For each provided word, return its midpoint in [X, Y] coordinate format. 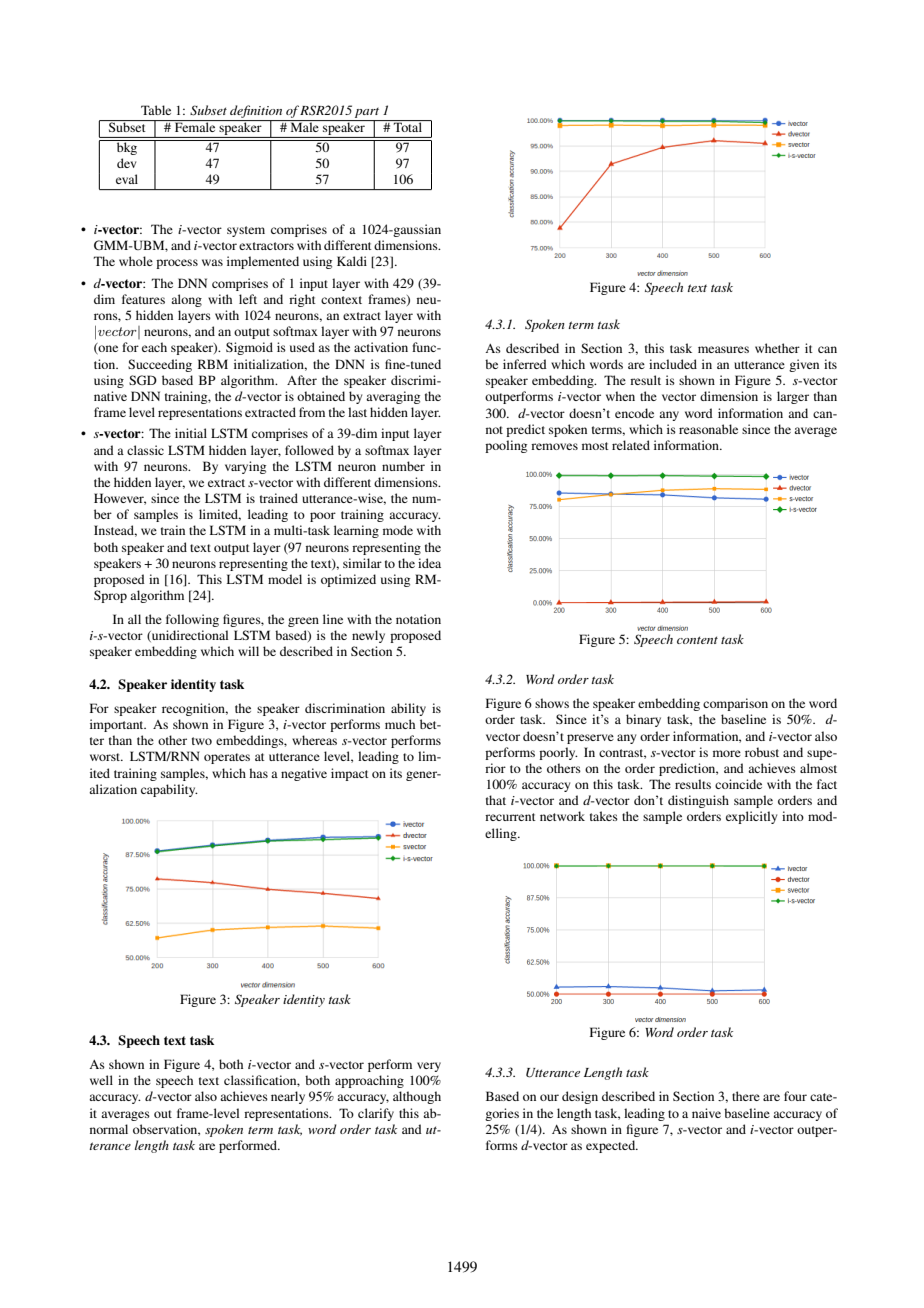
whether [777, 348]
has [258, 773]
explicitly [751, 817]
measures [723, 349]
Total [408, 126]
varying [245, 467]
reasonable [708, 429]
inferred [525, 364]
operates [227, 758]
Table [156, 110]
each [154, 347]
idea [429, 563]
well [101, 1080]
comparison [735, 704]
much [400, 724]
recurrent [510, 817]
